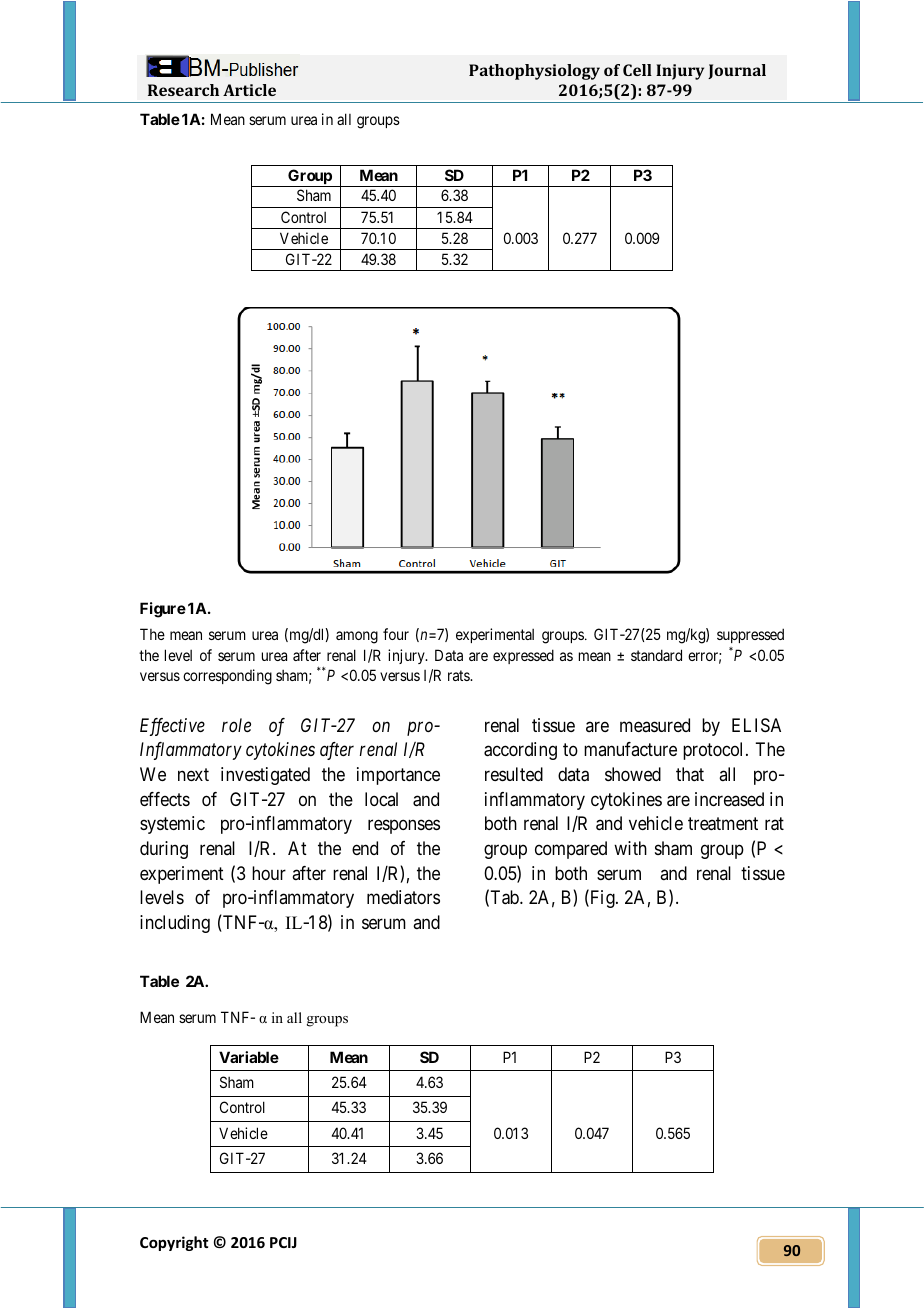 The width and height of the screenshot is (924, 1308). What do you see at coordinates (656, 655) in the screenshot?
I see `standard` at bounding box center [656, 655].
